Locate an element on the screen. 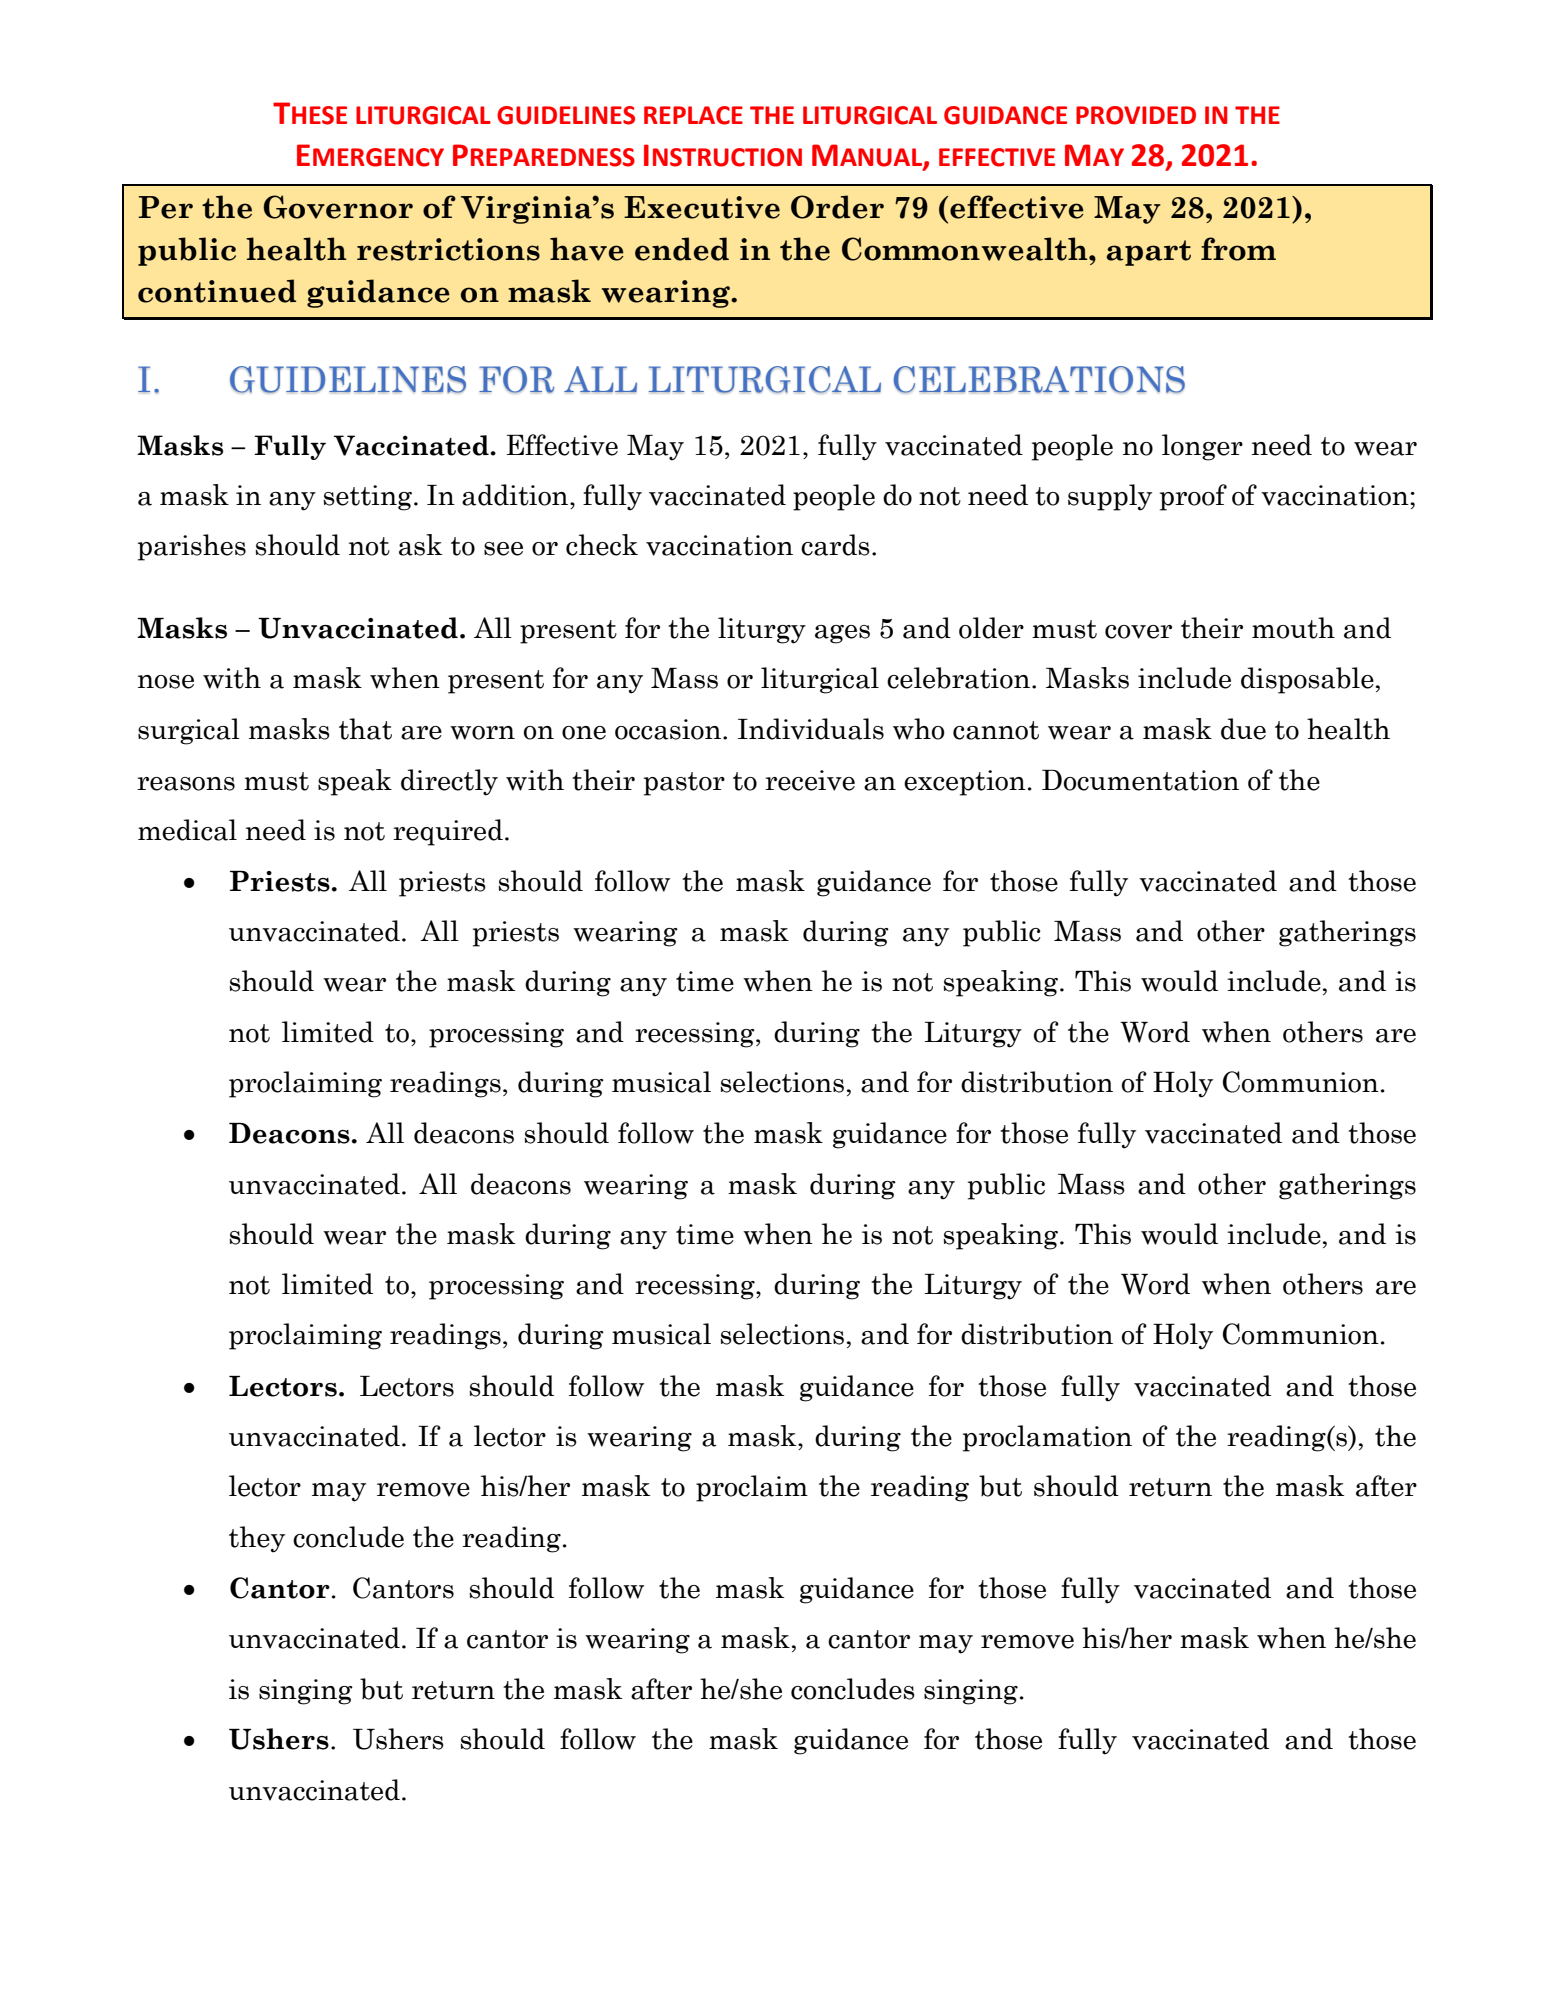 The height and width of the screenshot is (2012, 1554). PROVIDED is located at coordinates (1136, 115).
